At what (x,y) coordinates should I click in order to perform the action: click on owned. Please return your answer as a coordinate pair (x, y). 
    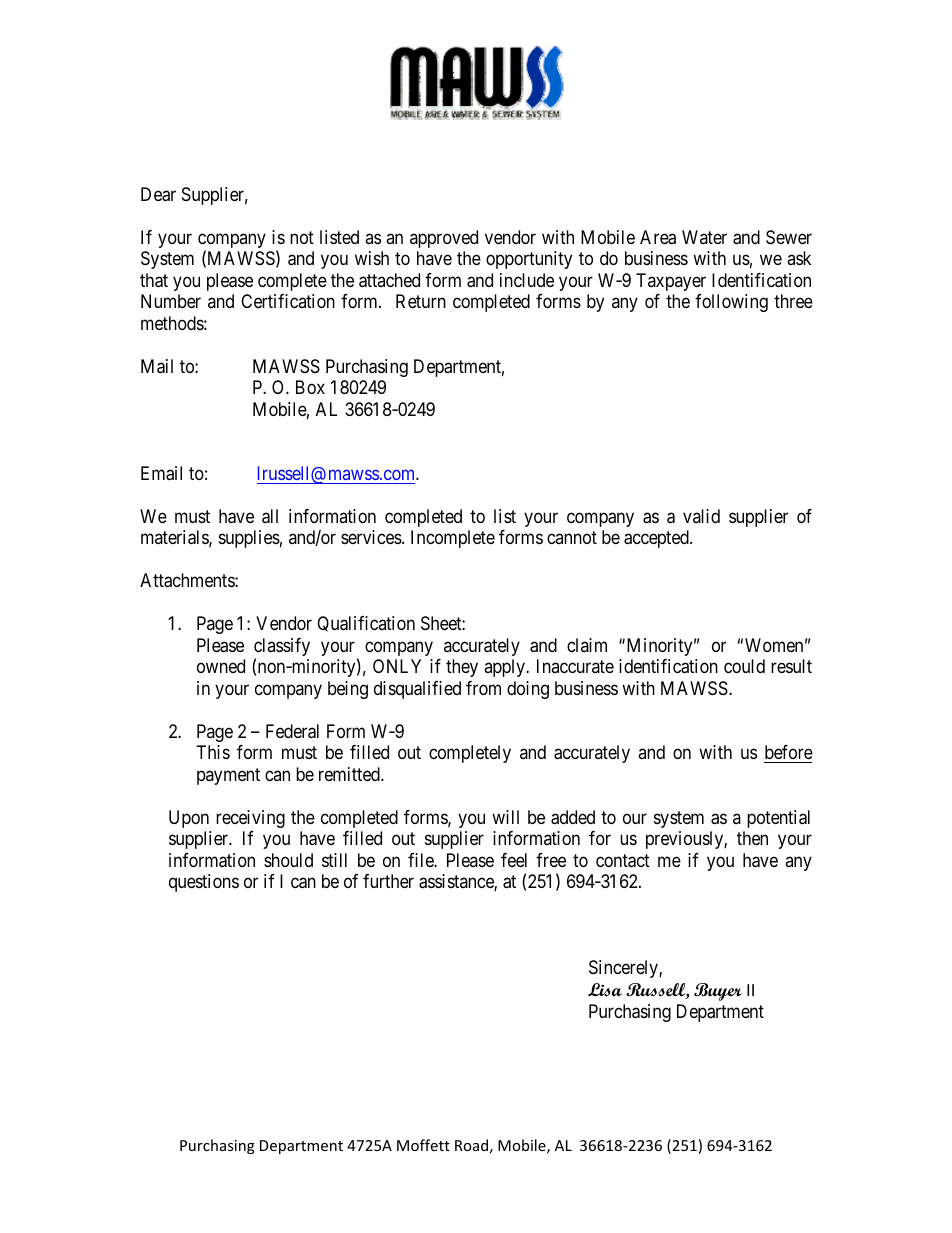
    Looking at the image, I should click on (221, 666).
